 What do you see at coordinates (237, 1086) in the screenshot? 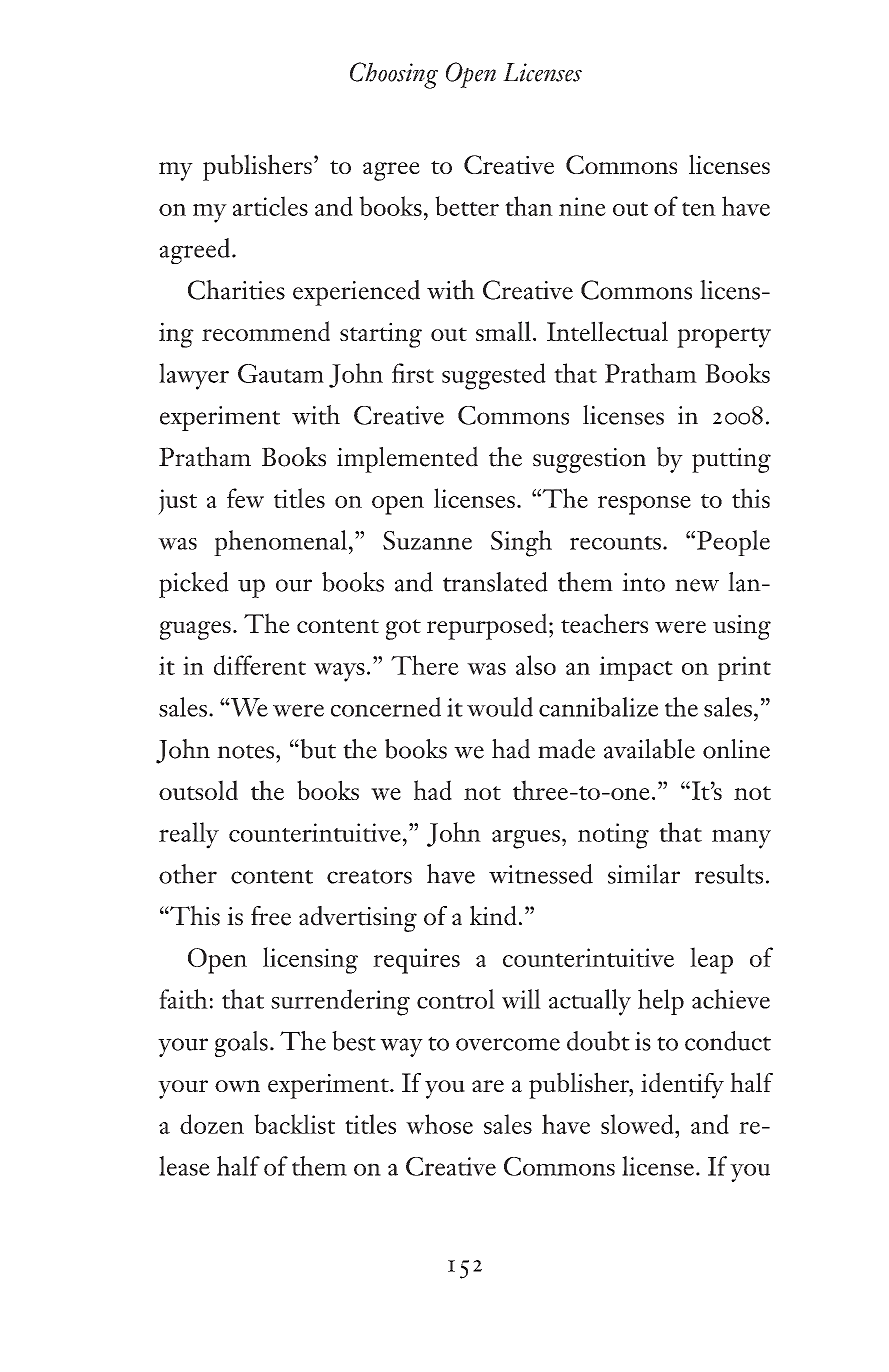
I see `own` at bounding box center [237, 1086].
